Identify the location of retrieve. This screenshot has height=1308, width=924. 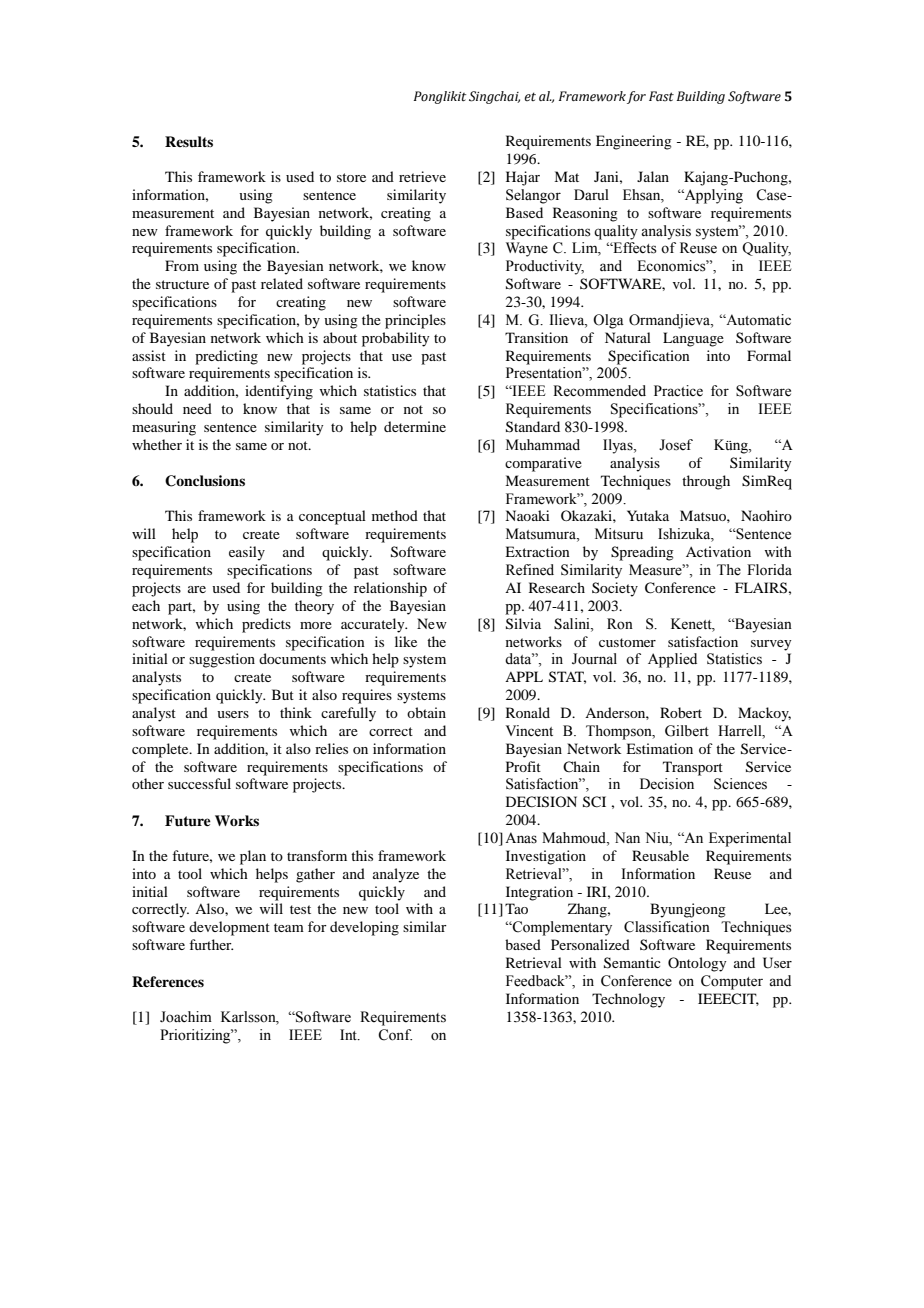
(422, 176).
